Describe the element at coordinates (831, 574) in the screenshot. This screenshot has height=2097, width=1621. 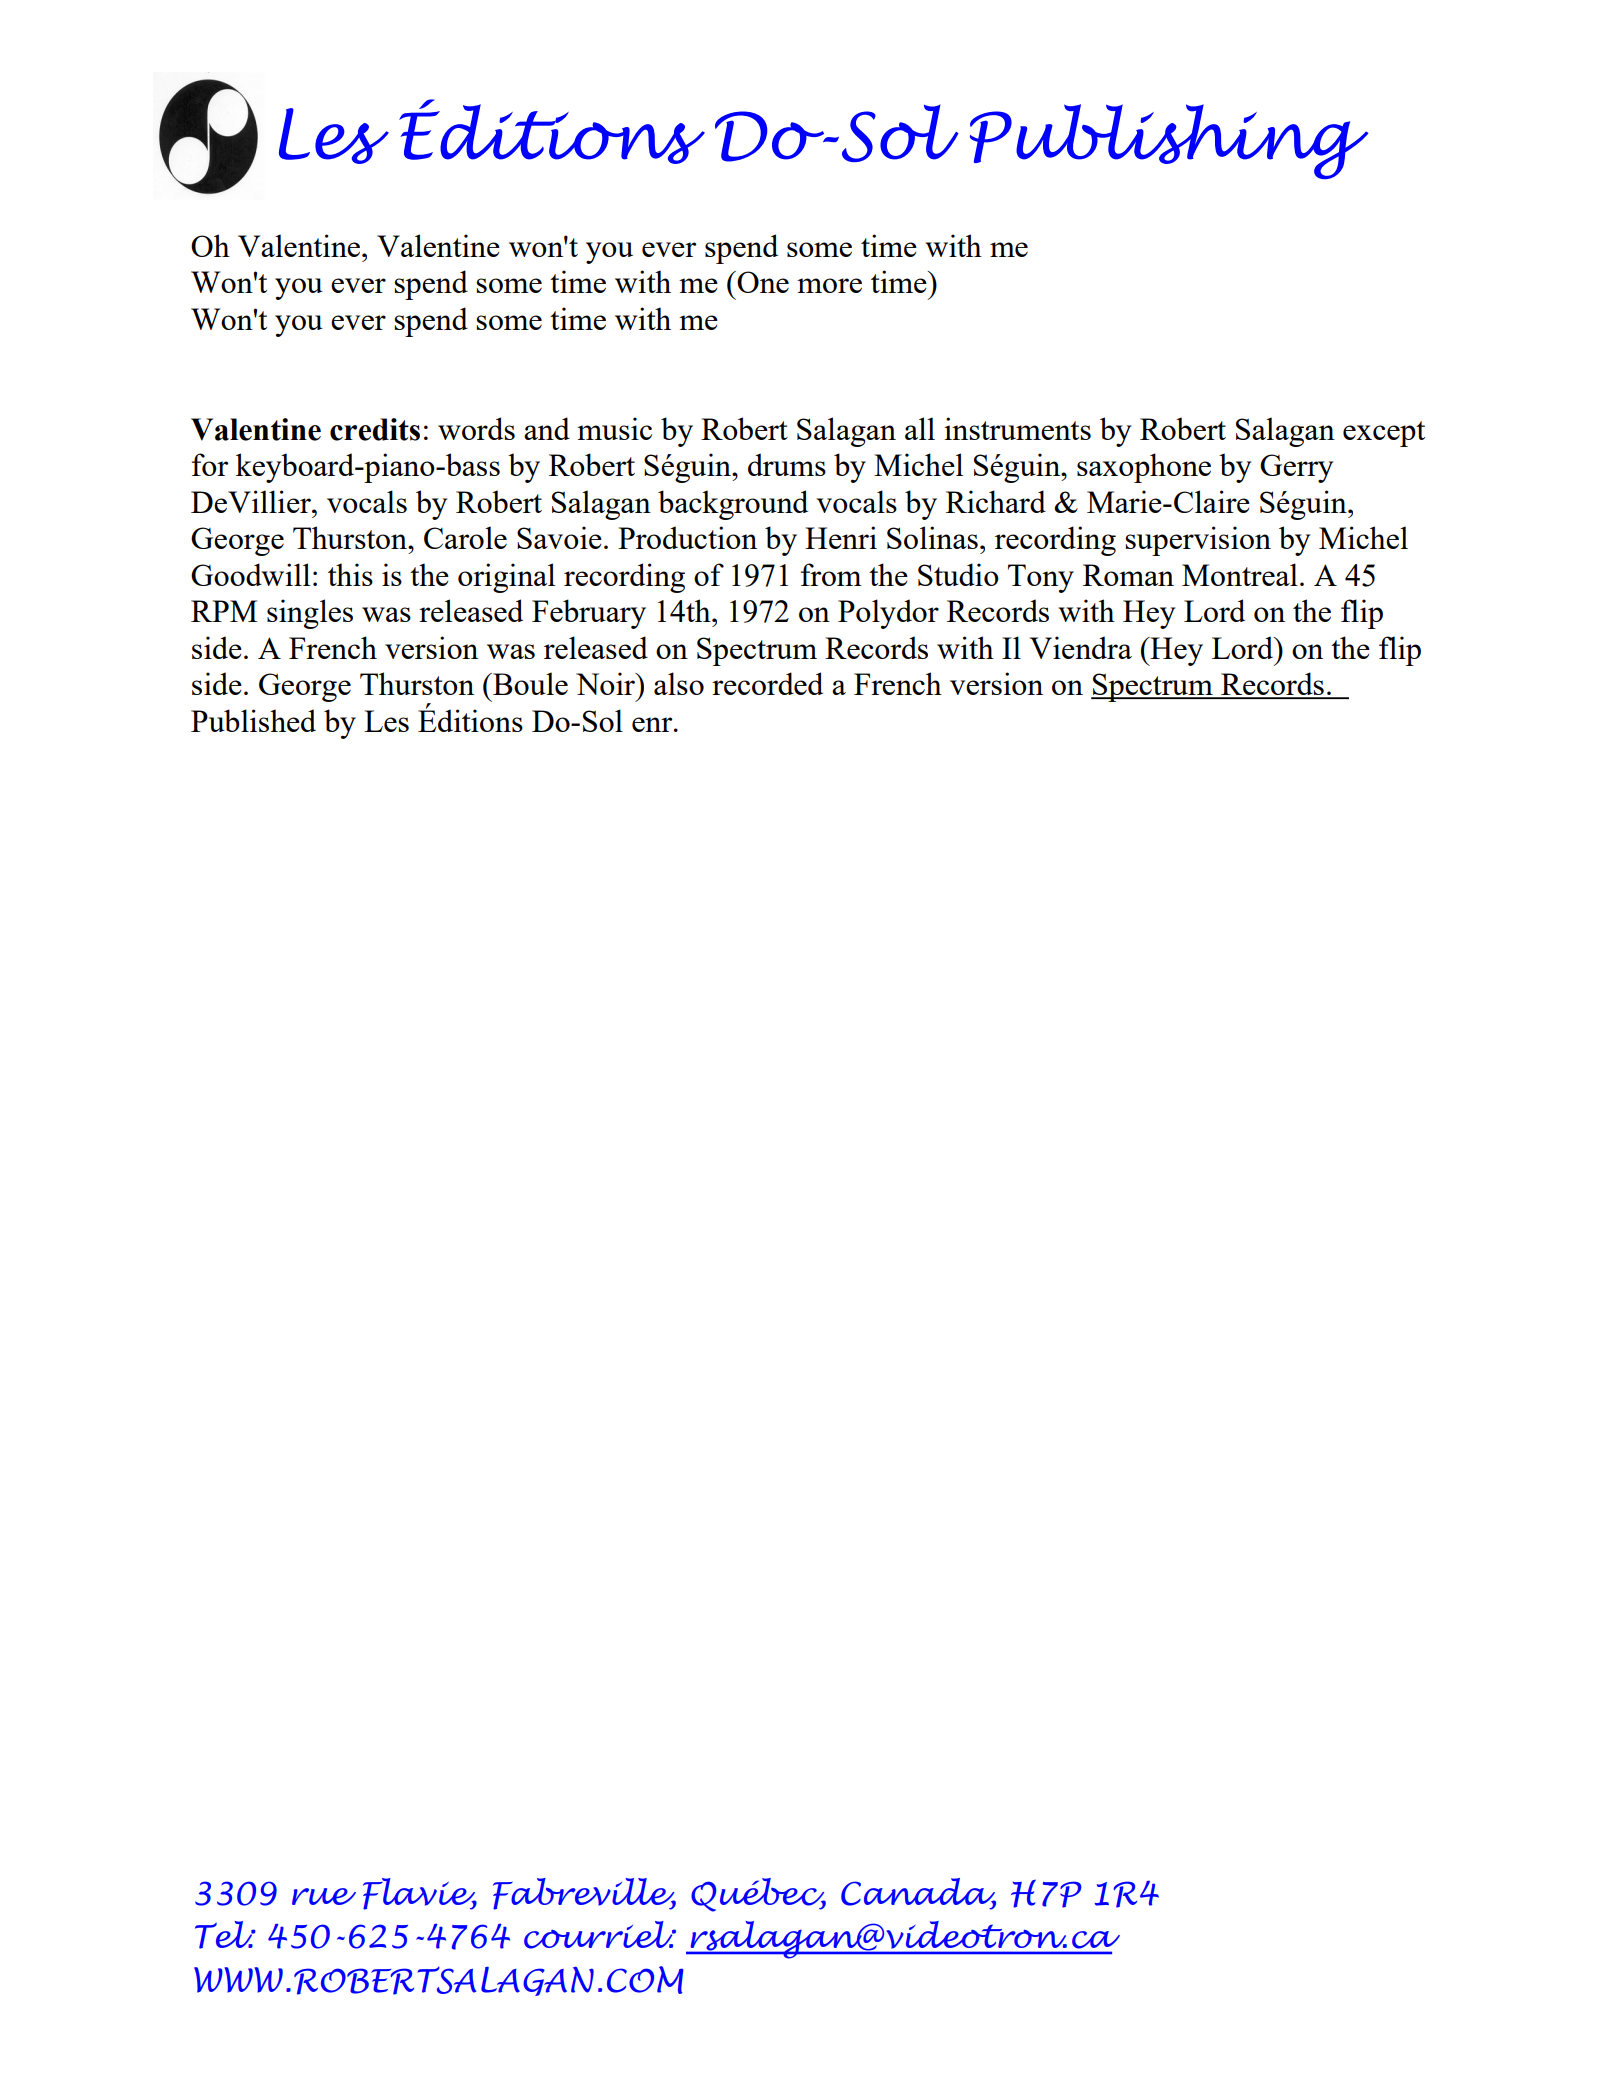
I see `from` at that location.
